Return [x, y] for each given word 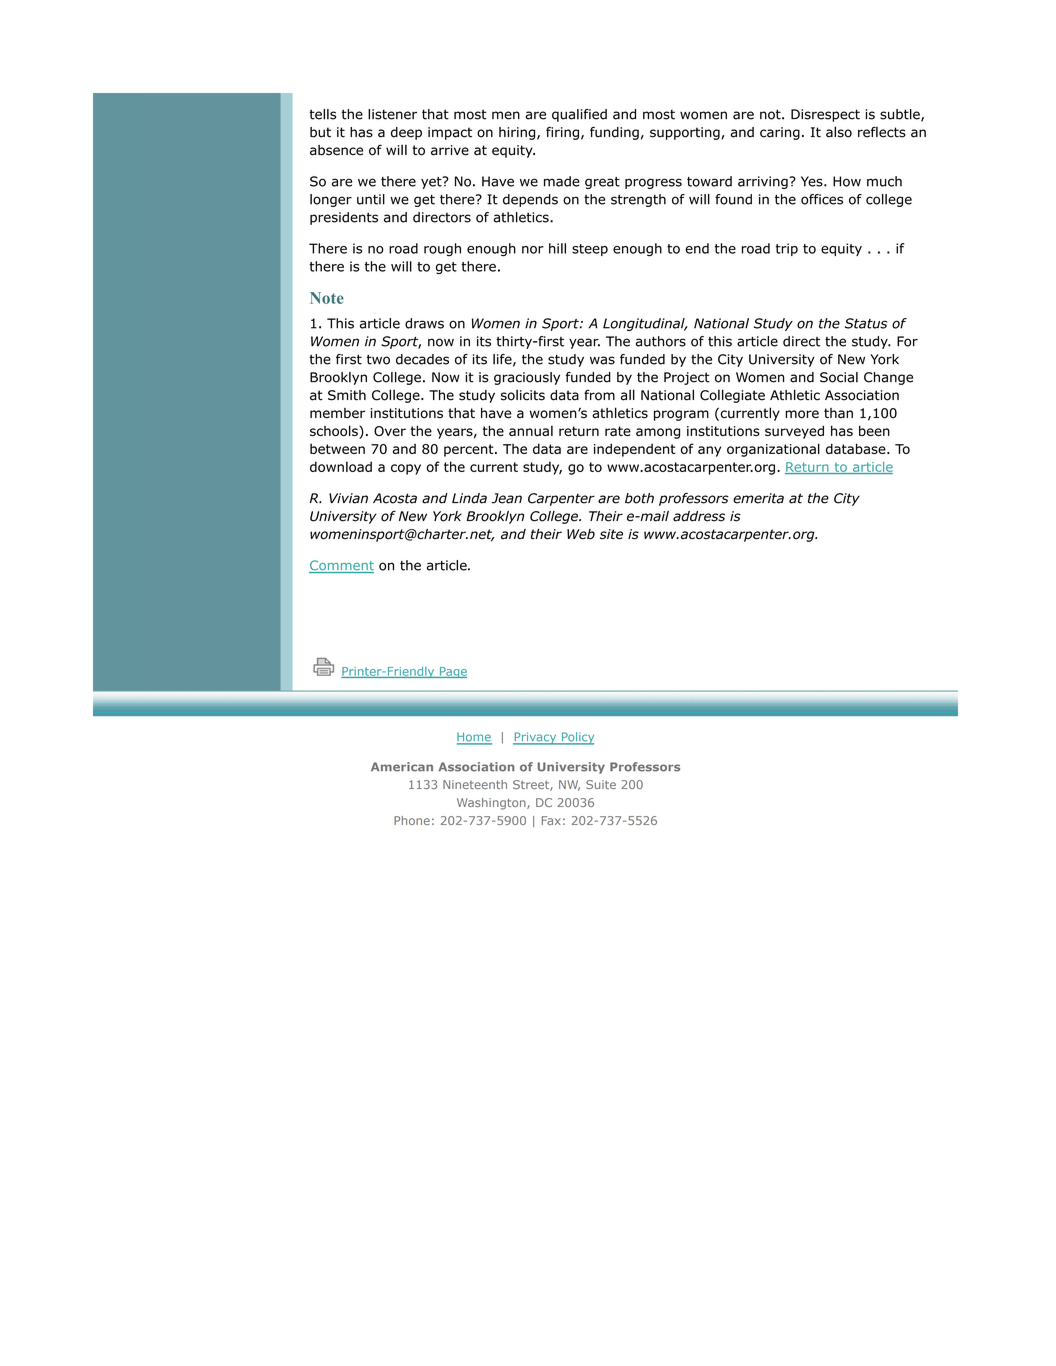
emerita [758, 498]
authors [661, 341]
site [611, 534]
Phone [412, 820]
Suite [601, 784]
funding [614, 133]
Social [839, 377]
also [839, 132]
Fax [551, 820]
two [378, 359]
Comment [341, 566]
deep [406, 133]
